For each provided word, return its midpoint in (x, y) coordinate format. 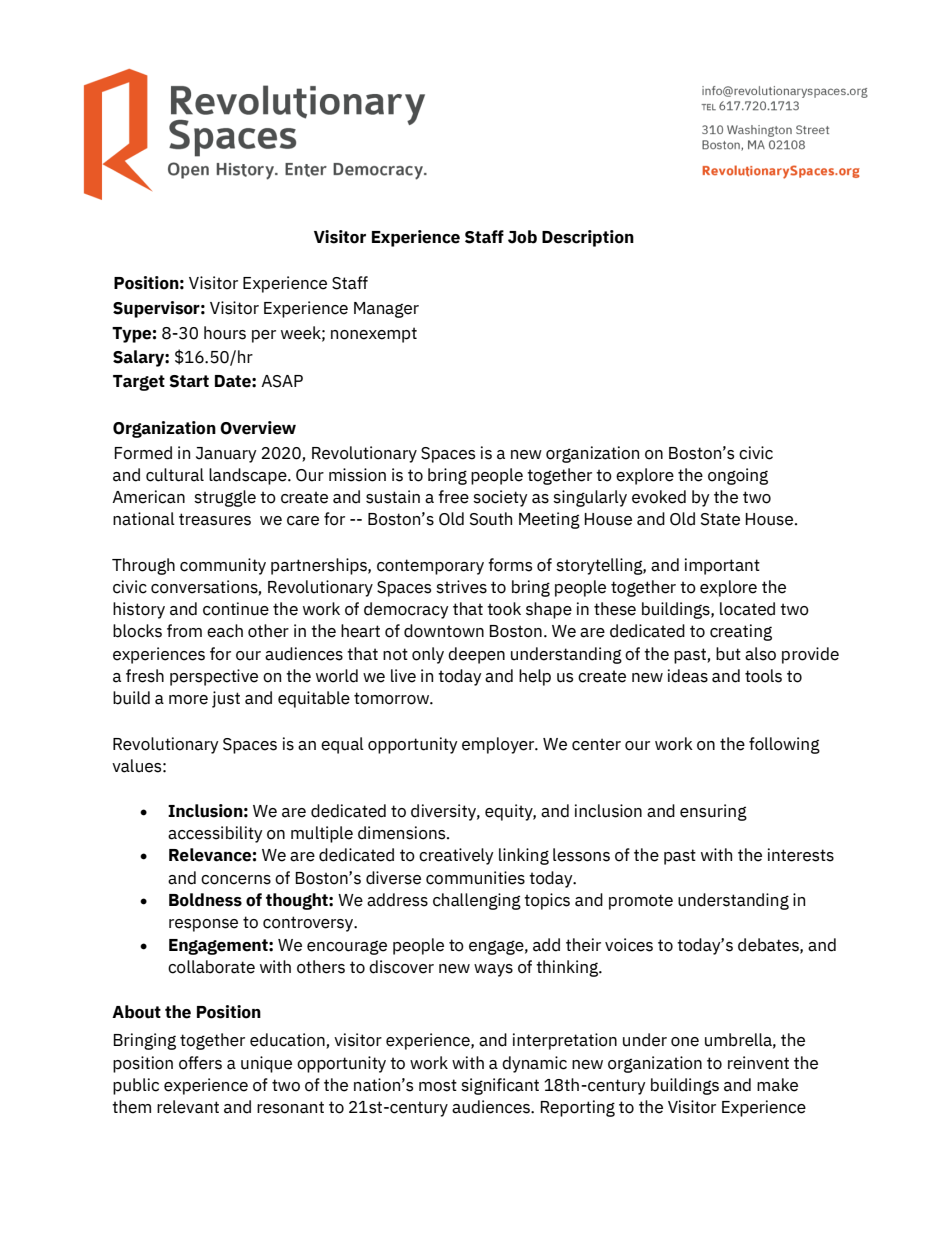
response (203, 925)
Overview (258, 428)
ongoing (738, 476)
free (453, 497)
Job (522, 237)
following (784, 745)
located (747, 609)
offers (200, 1063)
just (226, 699)
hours (225, 333)
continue (236, 609)
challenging (477, 901)
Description (588, 238)
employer (499, 745)
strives (461, 587)
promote (641, 902)
